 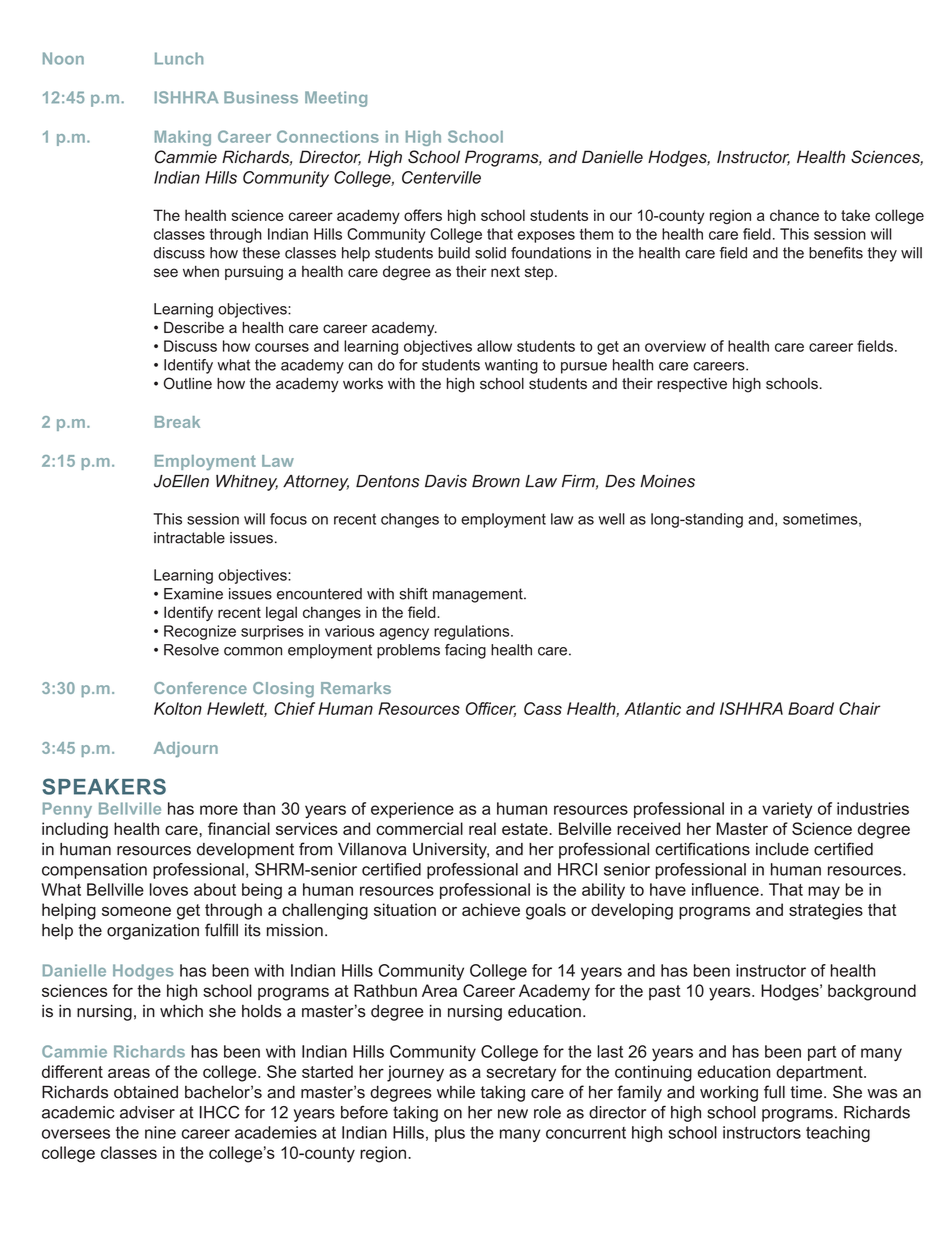 I want to click on Board, so click(x=811, y=708).
